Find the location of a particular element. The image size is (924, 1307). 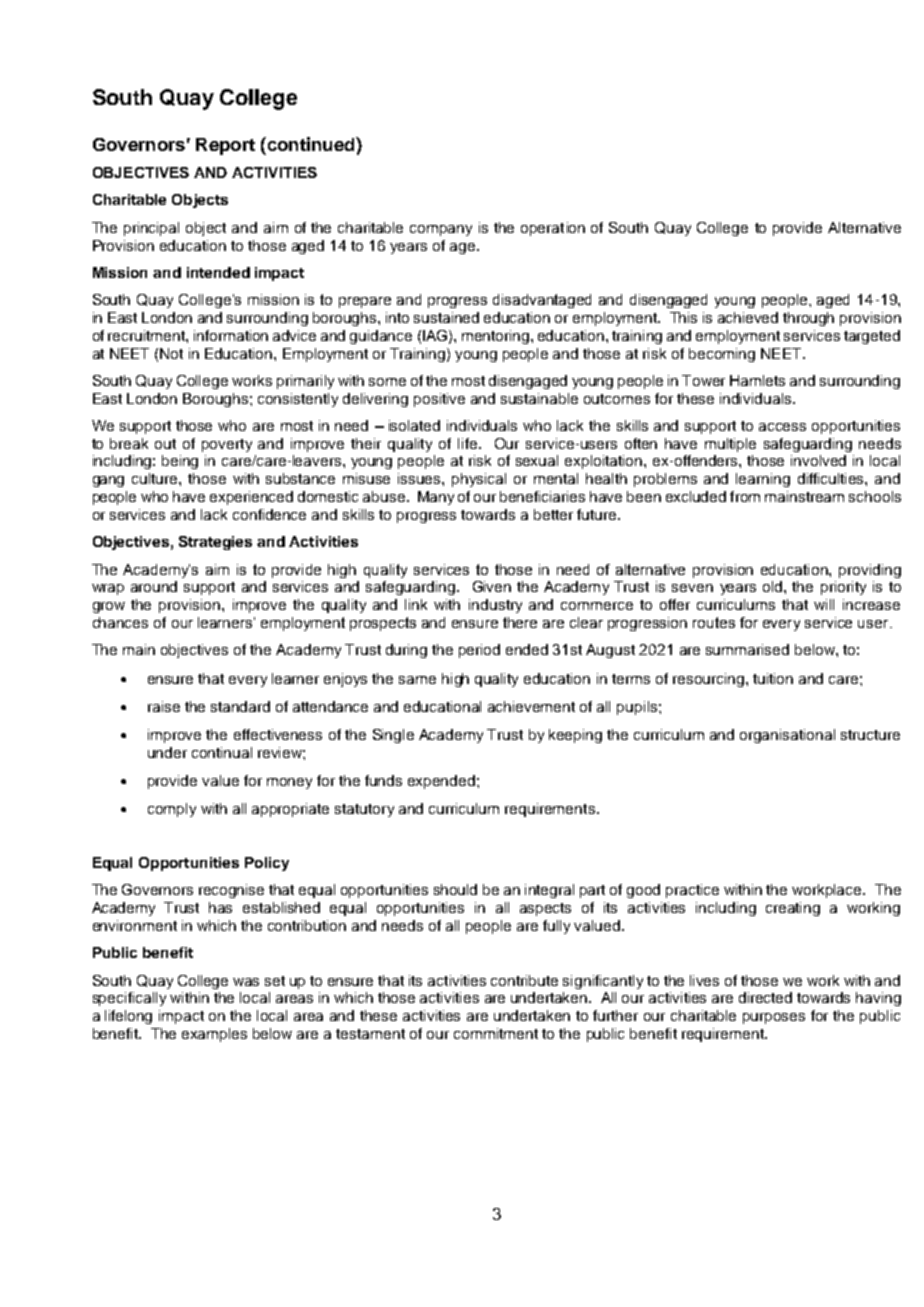

company is located at coordinates (441, 230).
